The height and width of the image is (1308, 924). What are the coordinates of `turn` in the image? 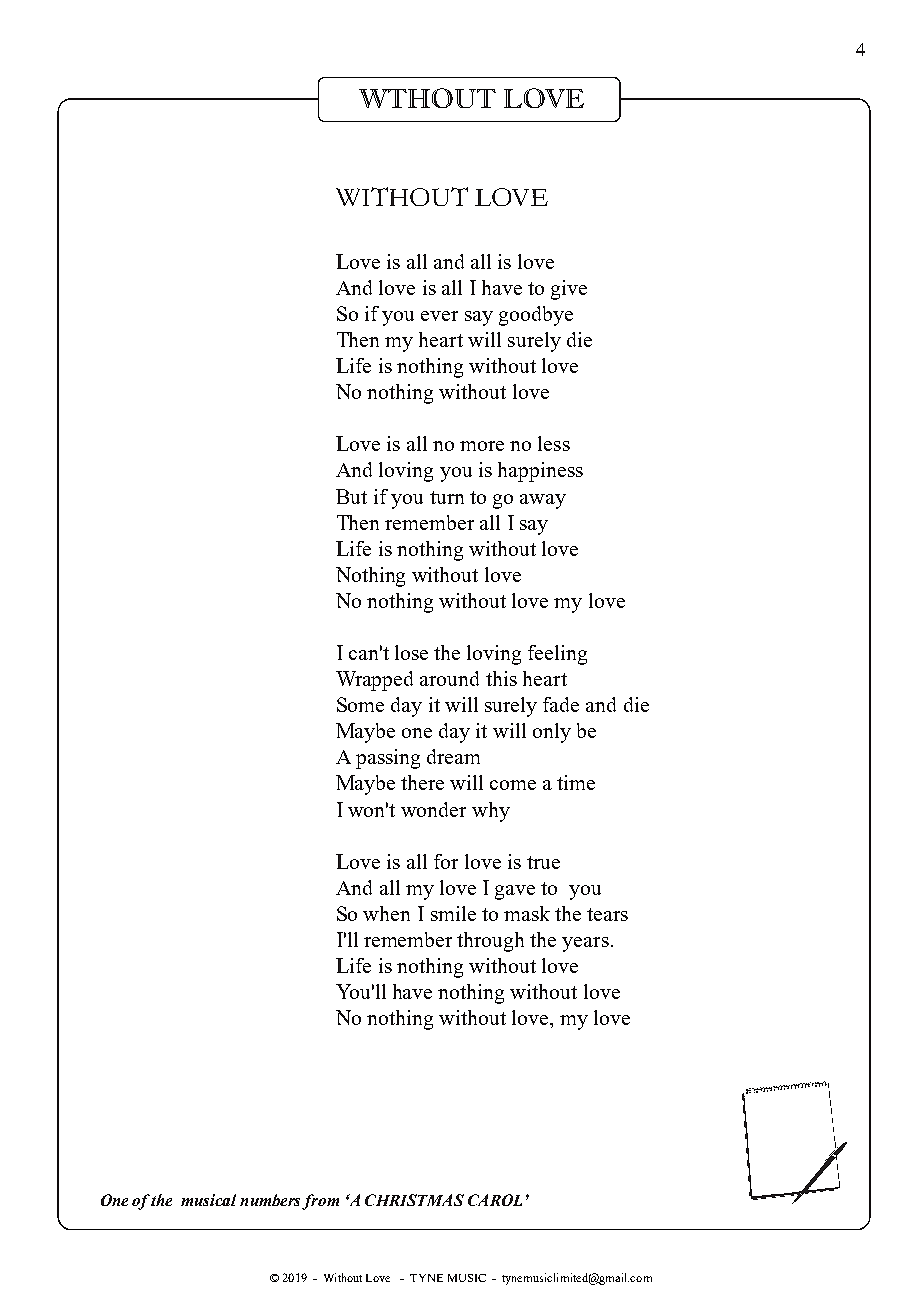 It's located at (447, 497).
